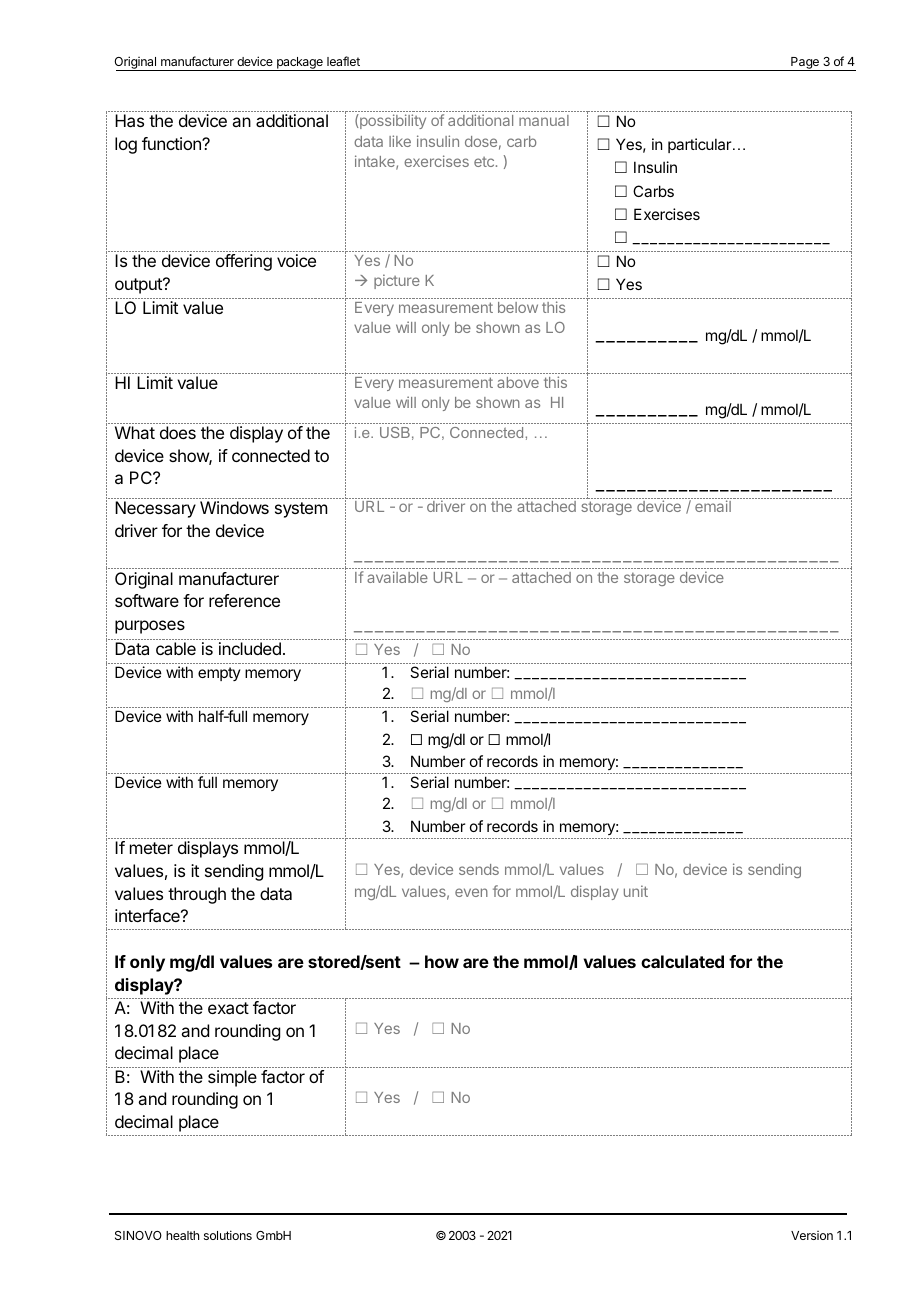 Image resolution: width=924 pixels, height=1308 pixels. What do you see at coordinates (228, 1235) in the screenshot?
I see `solutions` at bounding box center [228, 1235].
